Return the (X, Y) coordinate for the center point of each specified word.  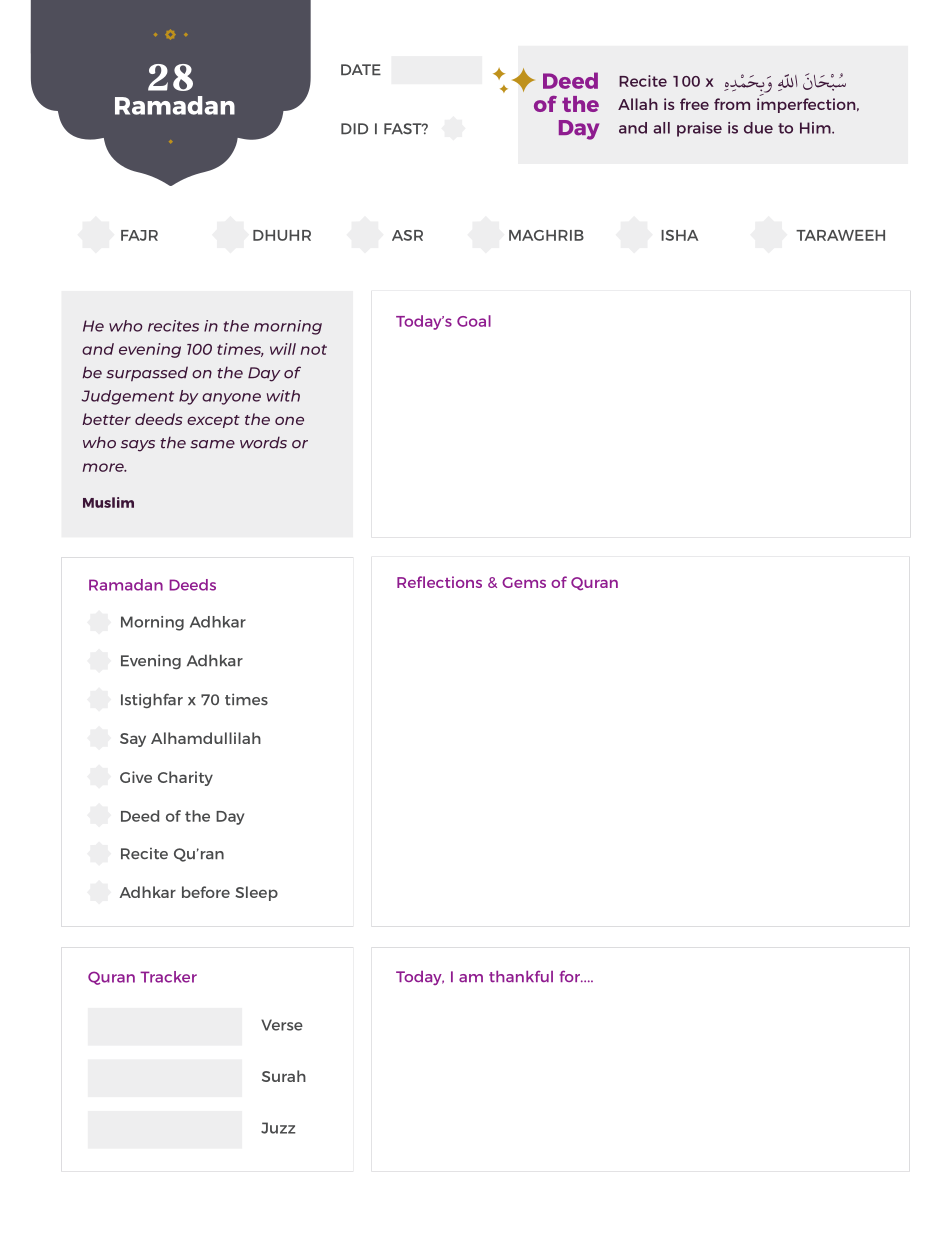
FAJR (139, 235)
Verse (282, 1025)
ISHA (679, 235)
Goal (474, 321)
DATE (361, 69)
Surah (284, 1076)
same (212, 444)
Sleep (256, 893)
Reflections (439, 582)
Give (136, 777)
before (206, 892)
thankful (521, 976)
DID (354, 128)
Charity (185, 778)
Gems (524, 582)
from (732, 104)
